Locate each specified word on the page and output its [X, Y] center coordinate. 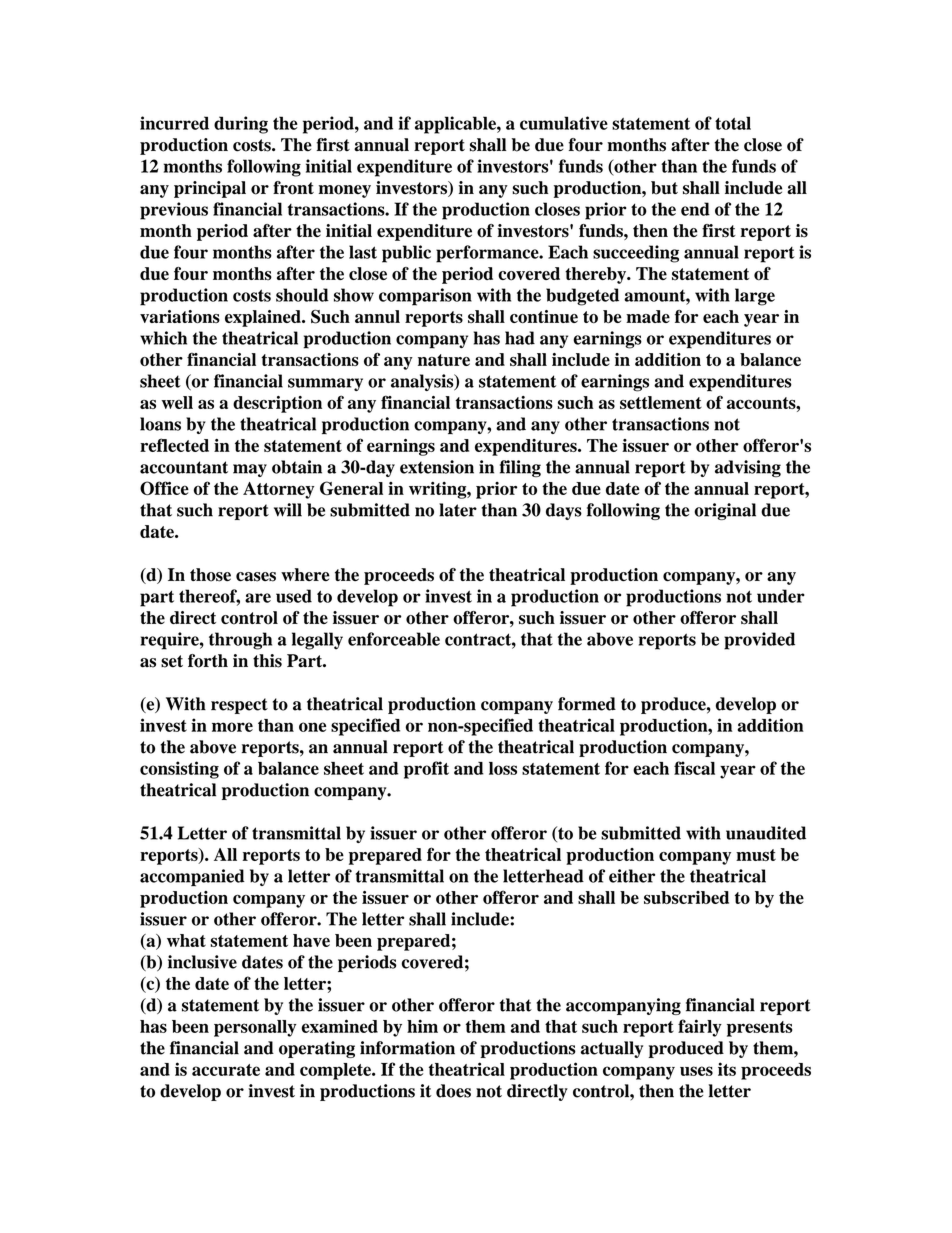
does [453, 1091]
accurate [226, 1070]
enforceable [394, 639]
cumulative [564, 123]
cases [256, 577]
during [241, 125]
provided [759, 641]
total [733, 123]
